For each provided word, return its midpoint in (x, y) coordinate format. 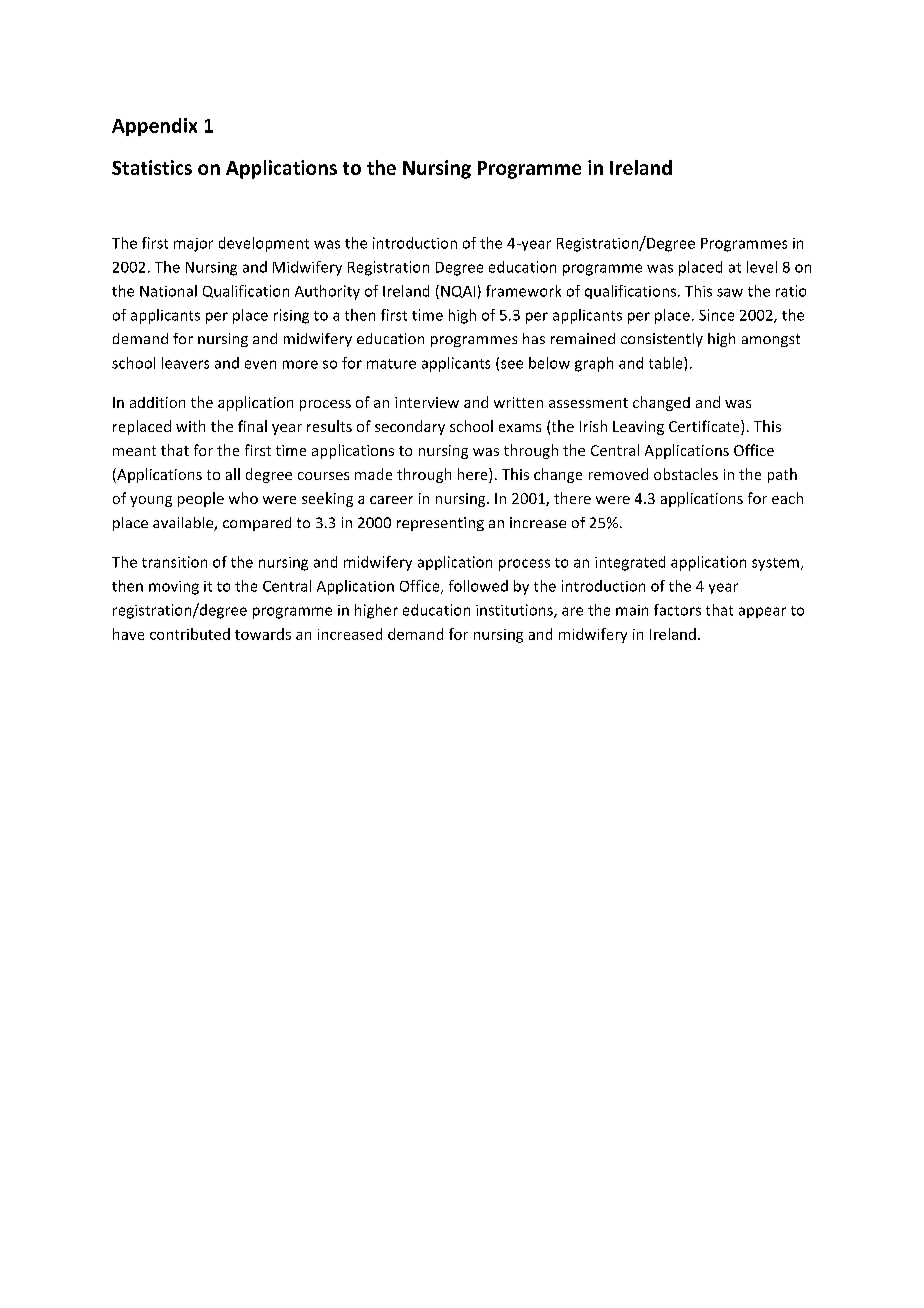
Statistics (152, 167)
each (787, 498)
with (190, 426)
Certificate (705, 427)
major (193, 245)
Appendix (154, 127)
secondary (410, 427)
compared (257, 524)
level (762, 267)
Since (716, 315)
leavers (185, 363)
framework (523, 291)
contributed (190, 634)
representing (440, 524)
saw (730, 292)
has (534, 338)
